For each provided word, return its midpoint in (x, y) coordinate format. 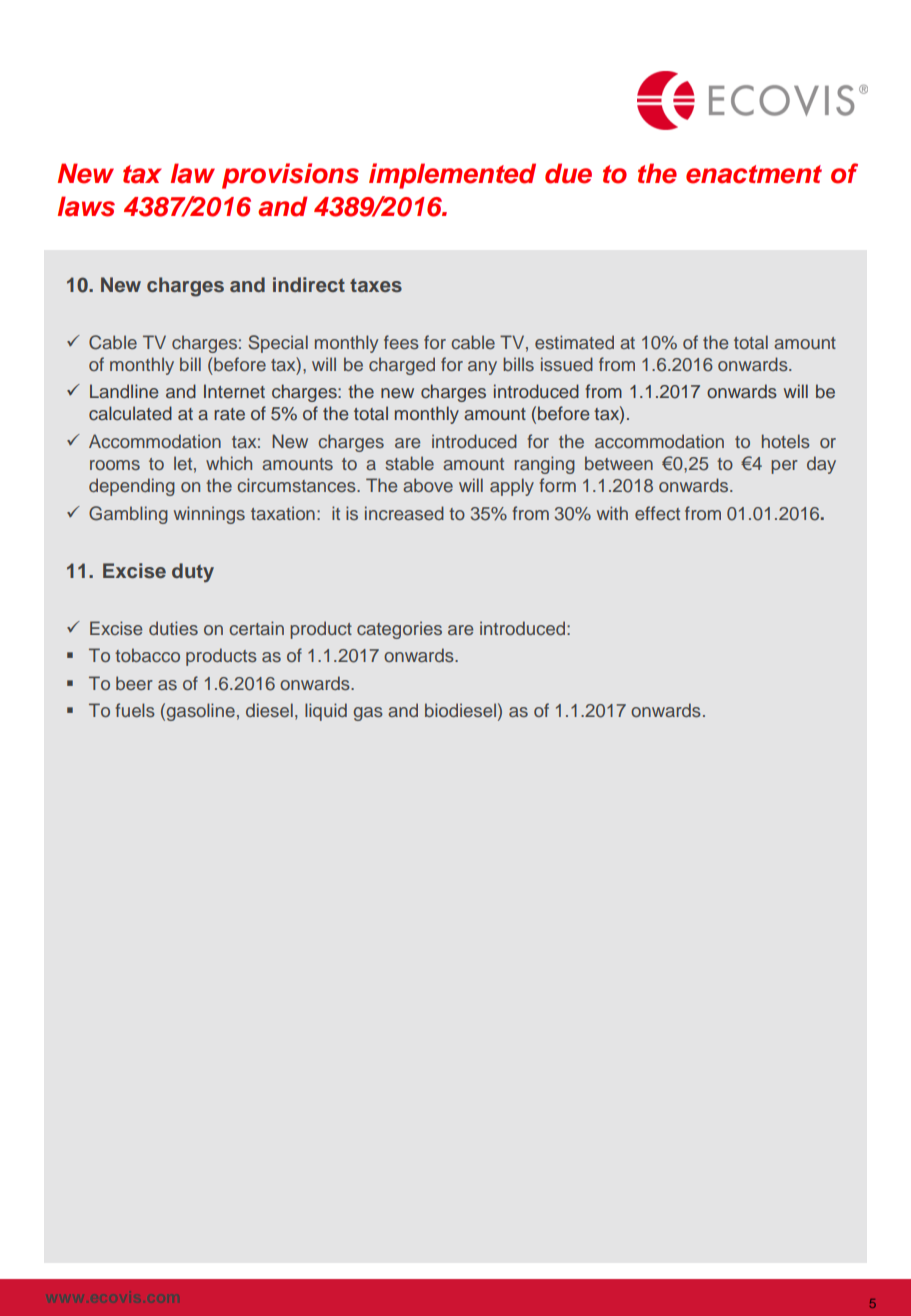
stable (409, 463)
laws (86, 206)
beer (134, 683)
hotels (786, 441)
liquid (326, 712)
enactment (754, 174)
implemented (452, 176)
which (229, 463)
